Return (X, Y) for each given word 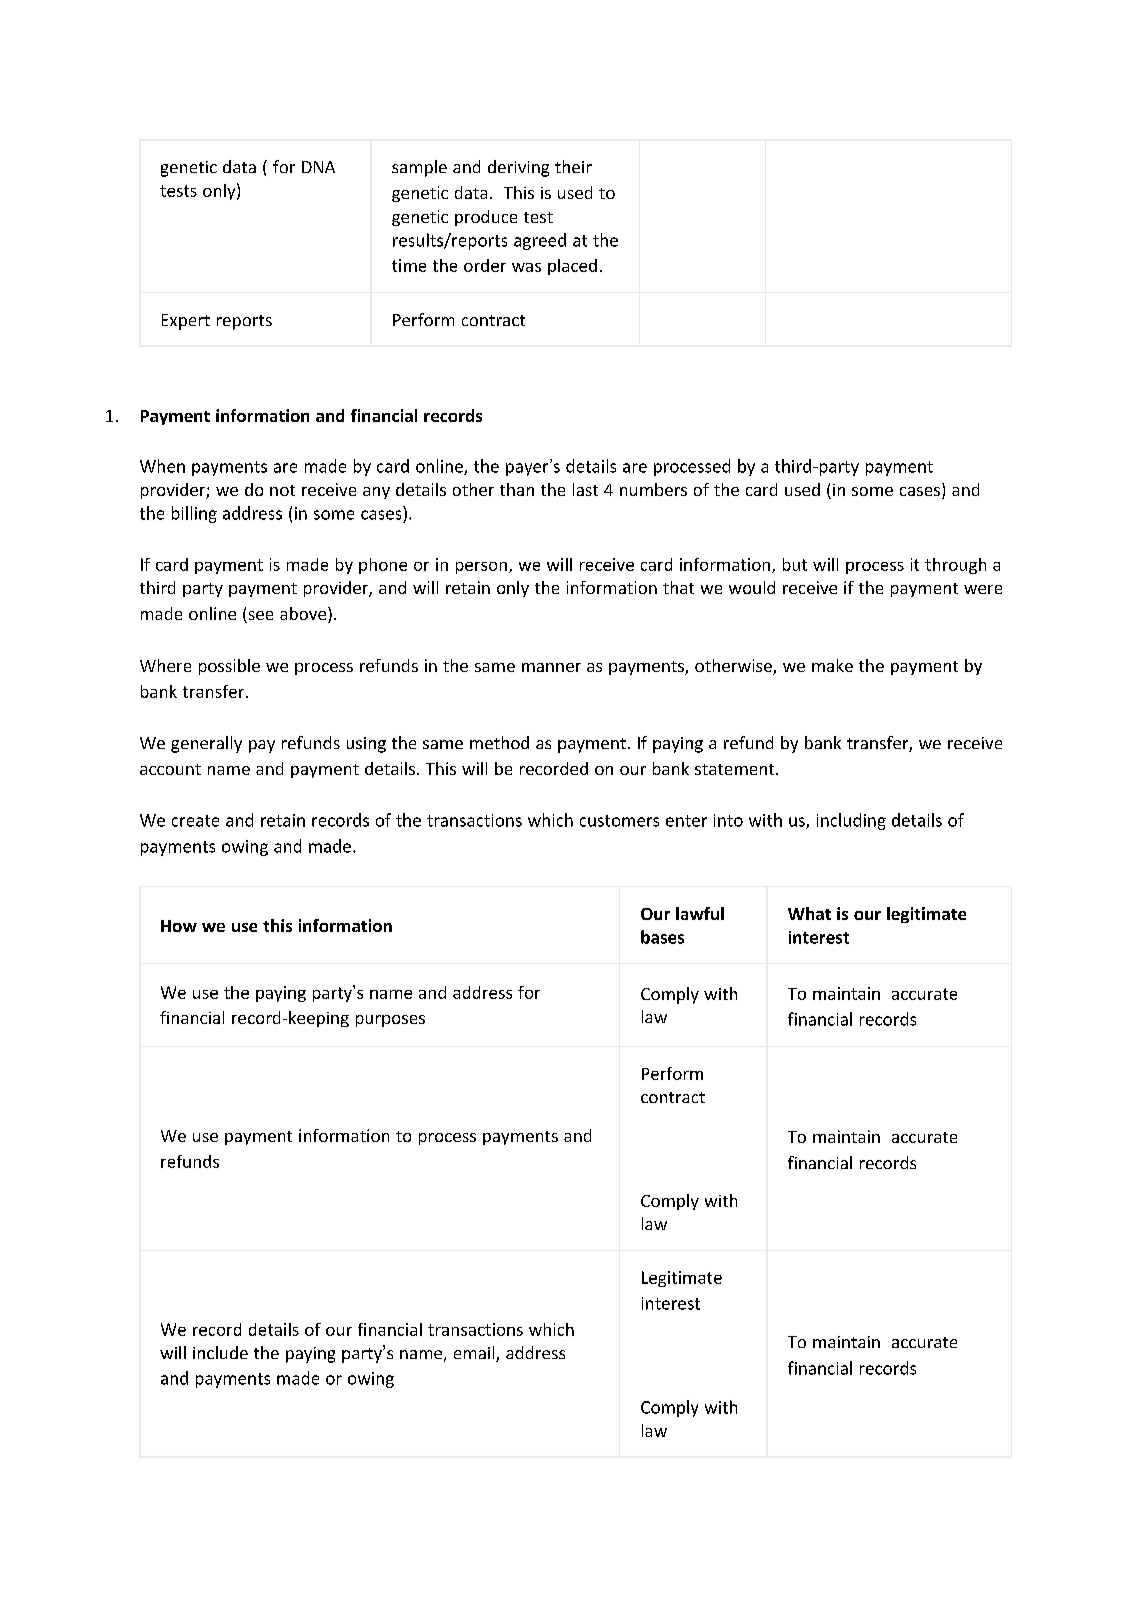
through (955, 566)
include (220, 1352)
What (809, 913)
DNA (318, 167)
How (179, 926)
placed (572, 267)
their (573, 166)
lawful (700, 913)
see (259, 617)
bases (662, 937)
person (481, 568)
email (475, 1354)
